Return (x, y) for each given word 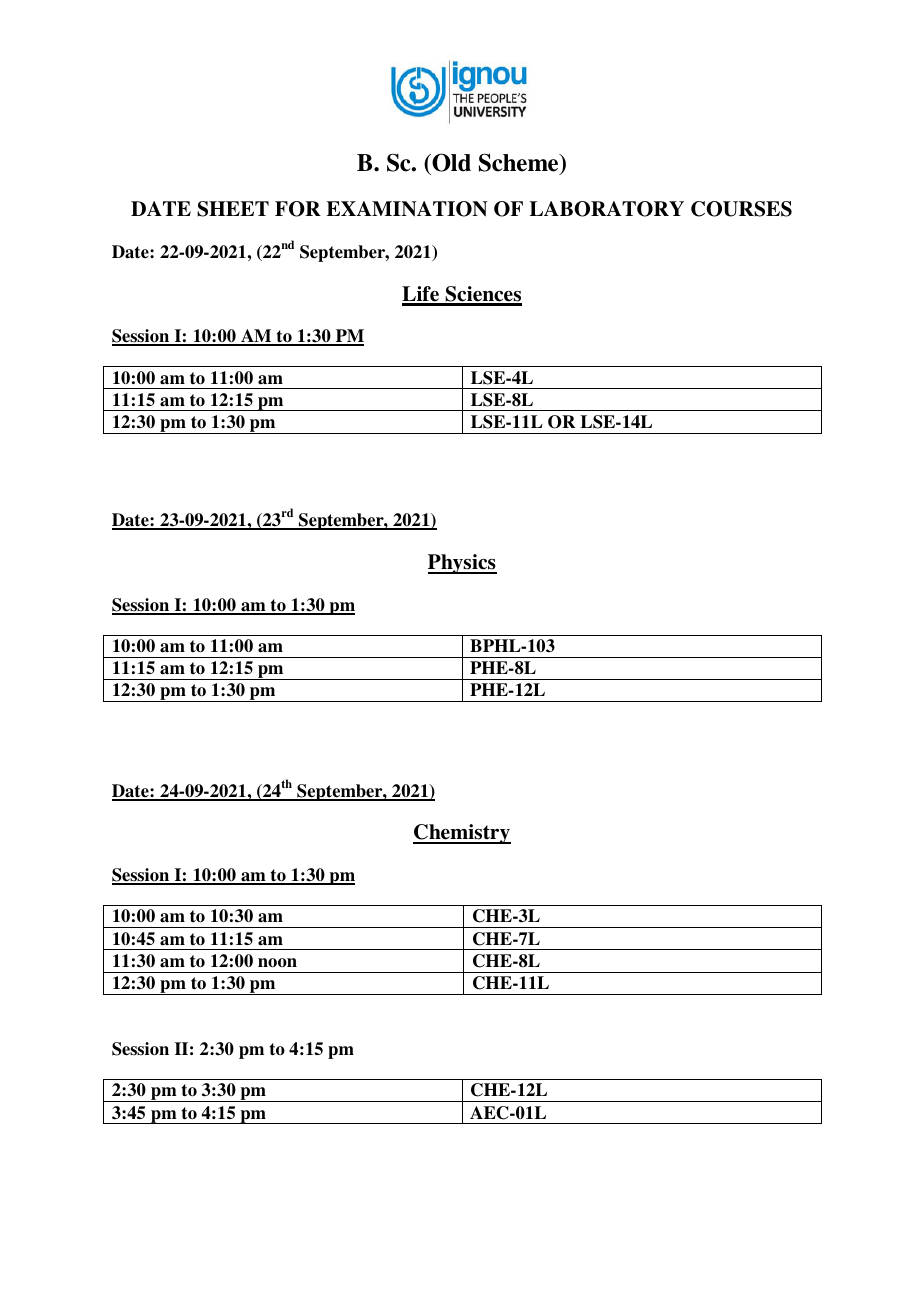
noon (277, 963)
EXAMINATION (407, 209)
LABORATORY (607, 209)
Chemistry (462, 834)
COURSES (741, 209)
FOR (298, 209)
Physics (462, 564)
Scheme (520, 163)
